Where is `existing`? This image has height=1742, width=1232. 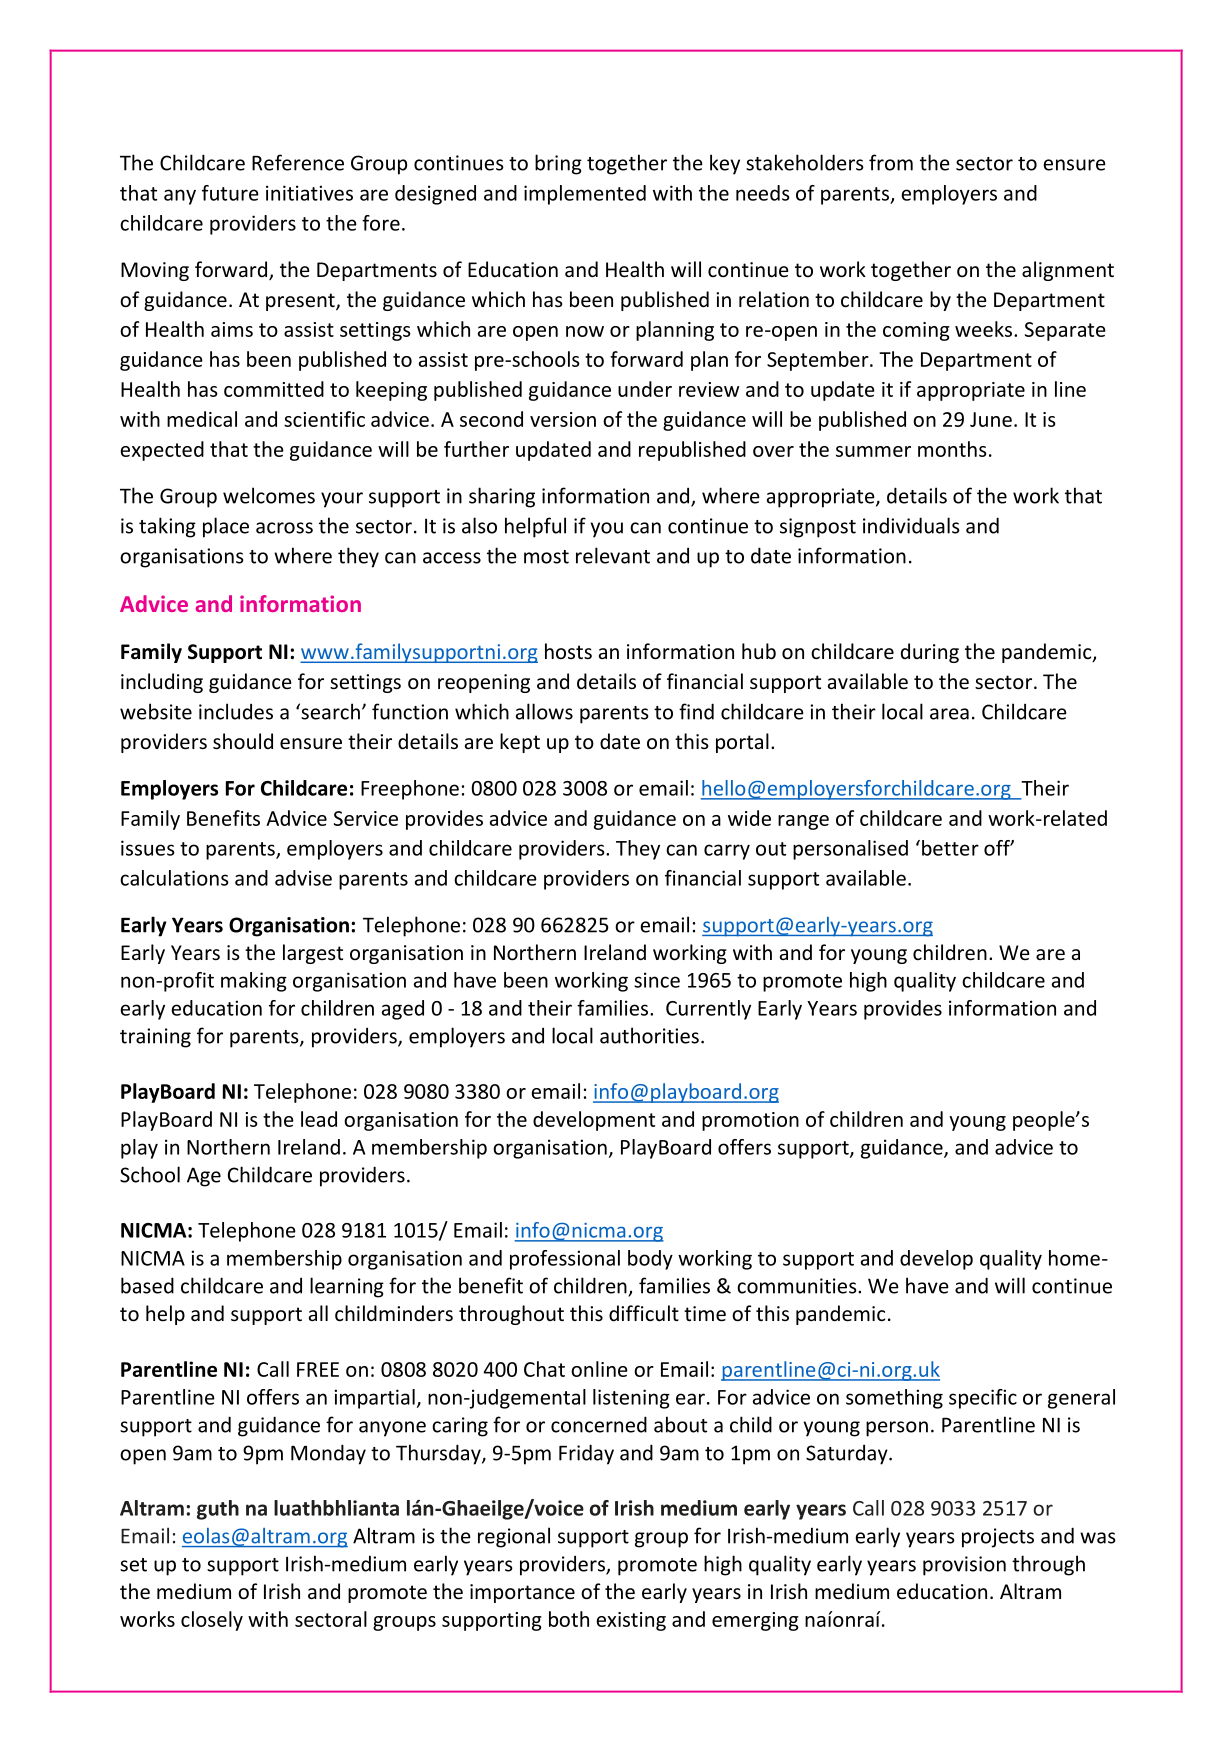
existing is located at coordinates (631, 1621).
